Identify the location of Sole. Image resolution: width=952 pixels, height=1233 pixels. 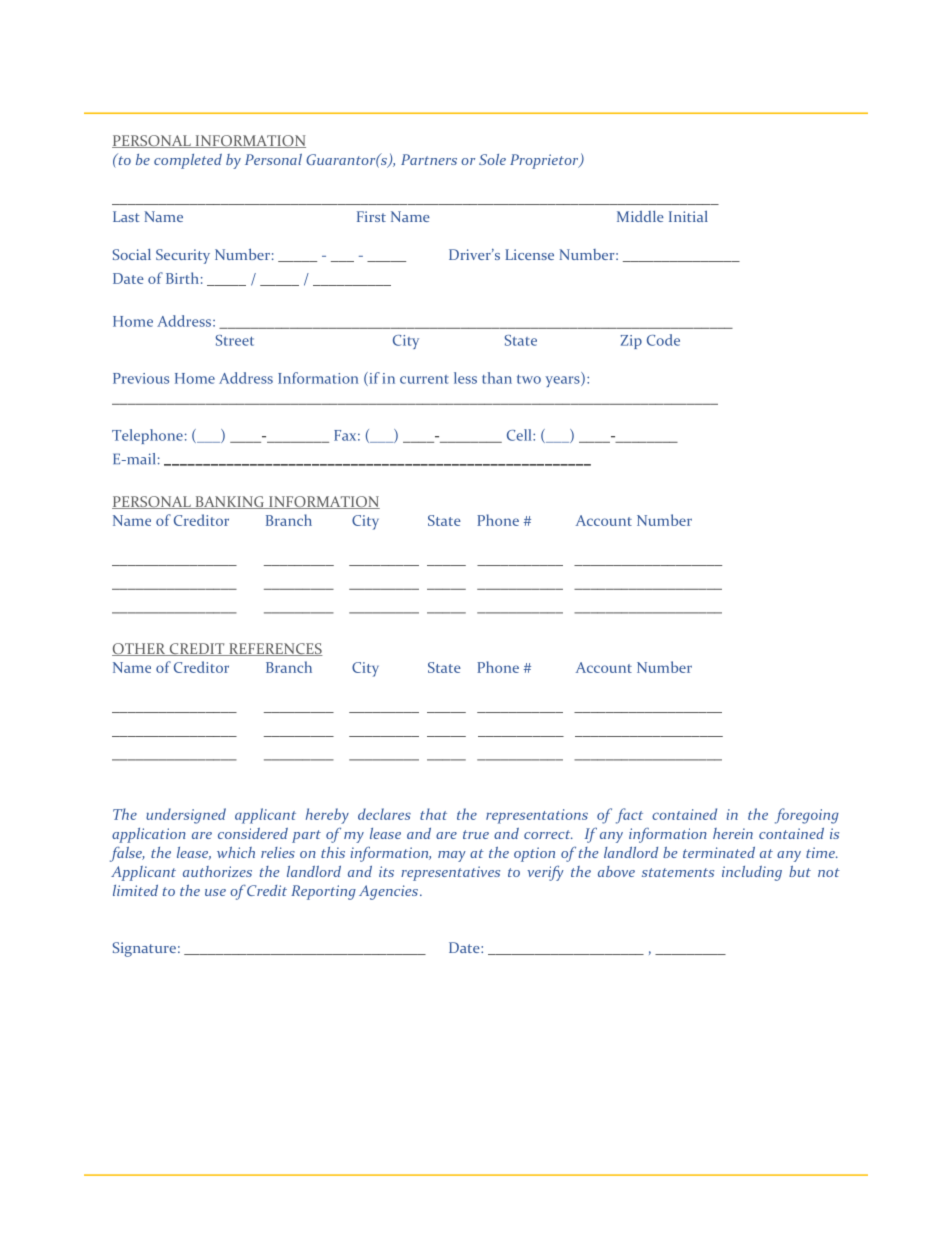
(492, 159).
